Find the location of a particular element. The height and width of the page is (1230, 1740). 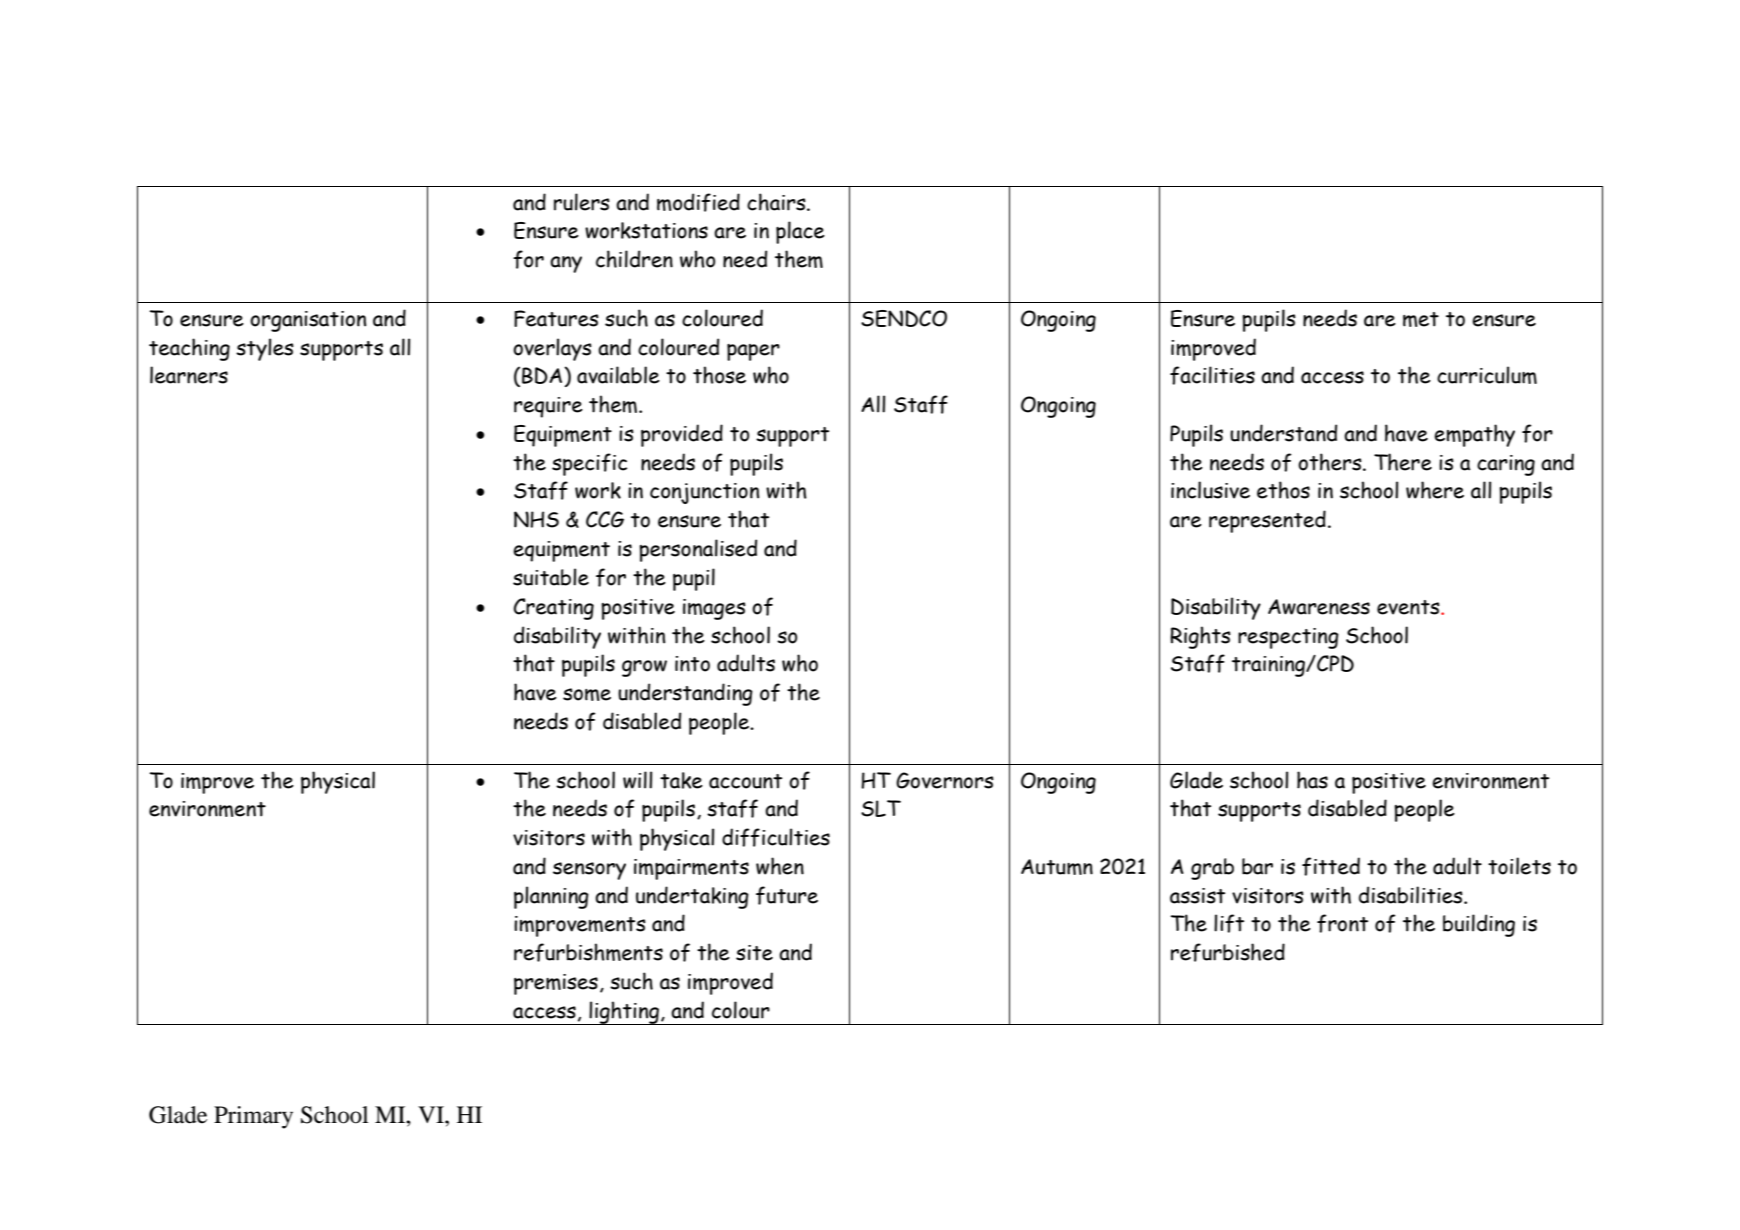

place is located at coordinates (800, 232).
